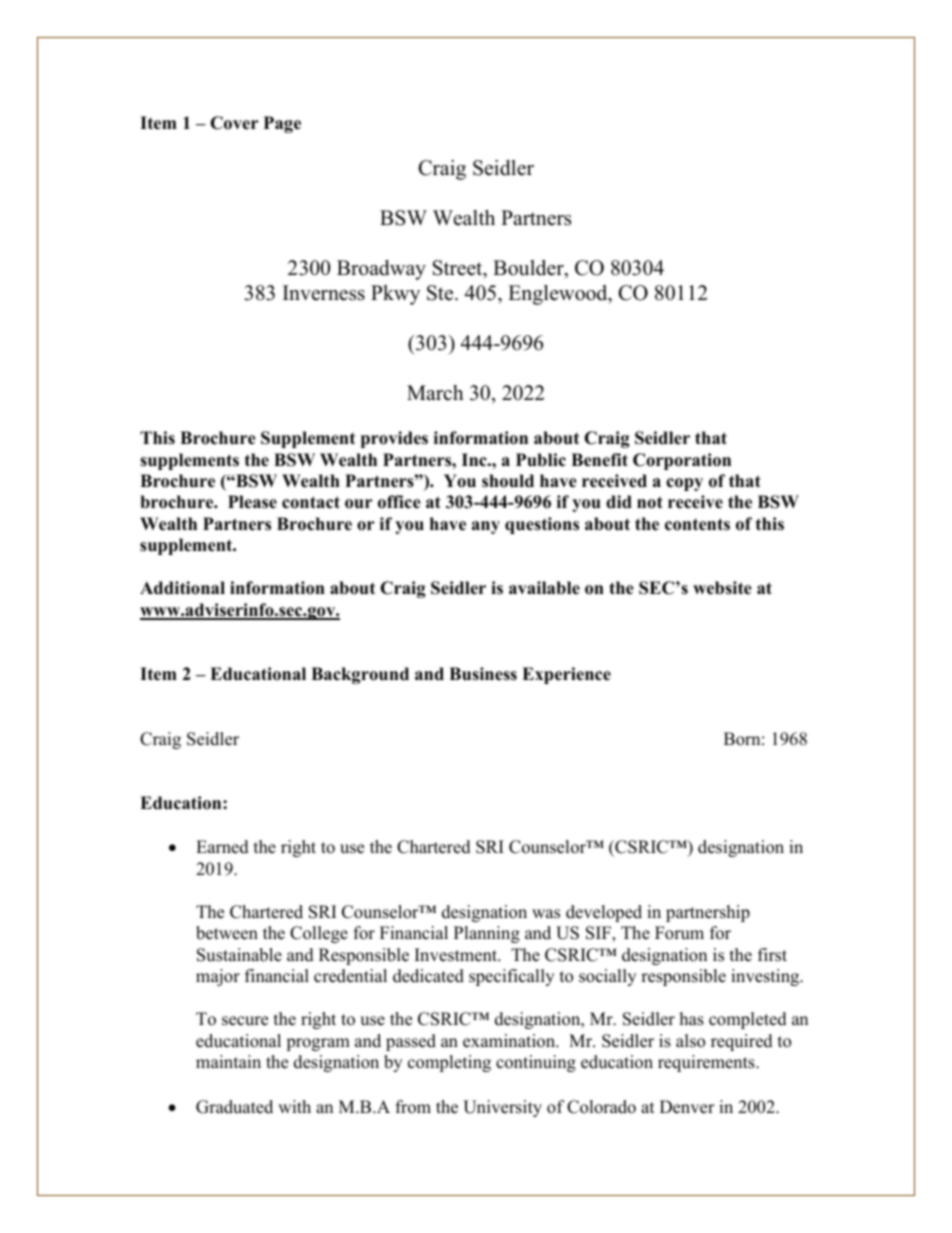 This screenshot has height=1233, width=952. Describe the element at coordinates (381, 270) in the screenshot. I see `Broadway` at that location.
